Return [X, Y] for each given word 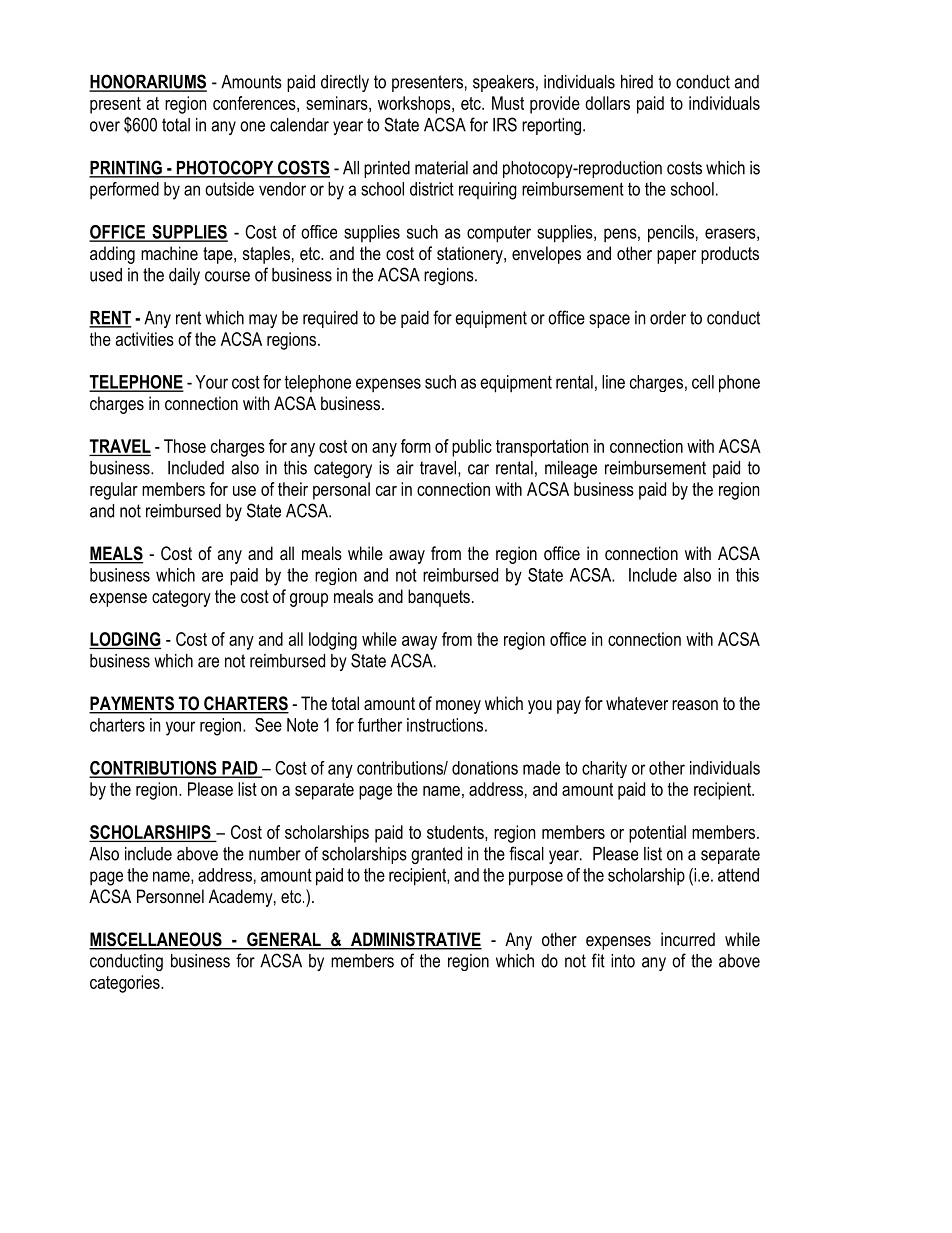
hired [637, 82]
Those [185, 446]
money [458, 707]
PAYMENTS [132, 704]
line [613, 382]
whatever [637, 703]
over [105, 126]
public [472, 448]
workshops [415, 105]
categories [126, 984]
